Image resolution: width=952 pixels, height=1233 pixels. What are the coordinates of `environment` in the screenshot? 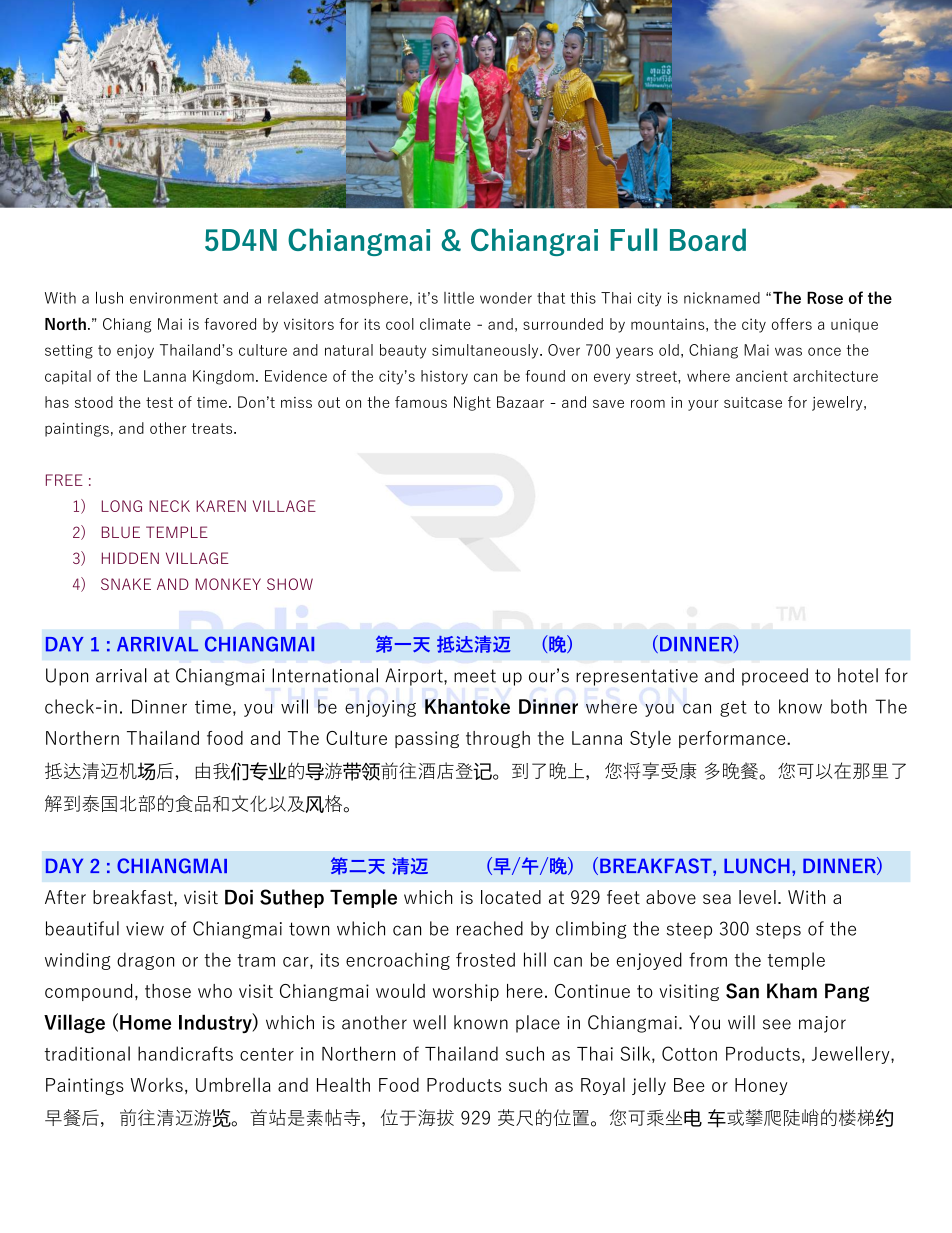 It's located at (174, 298).
